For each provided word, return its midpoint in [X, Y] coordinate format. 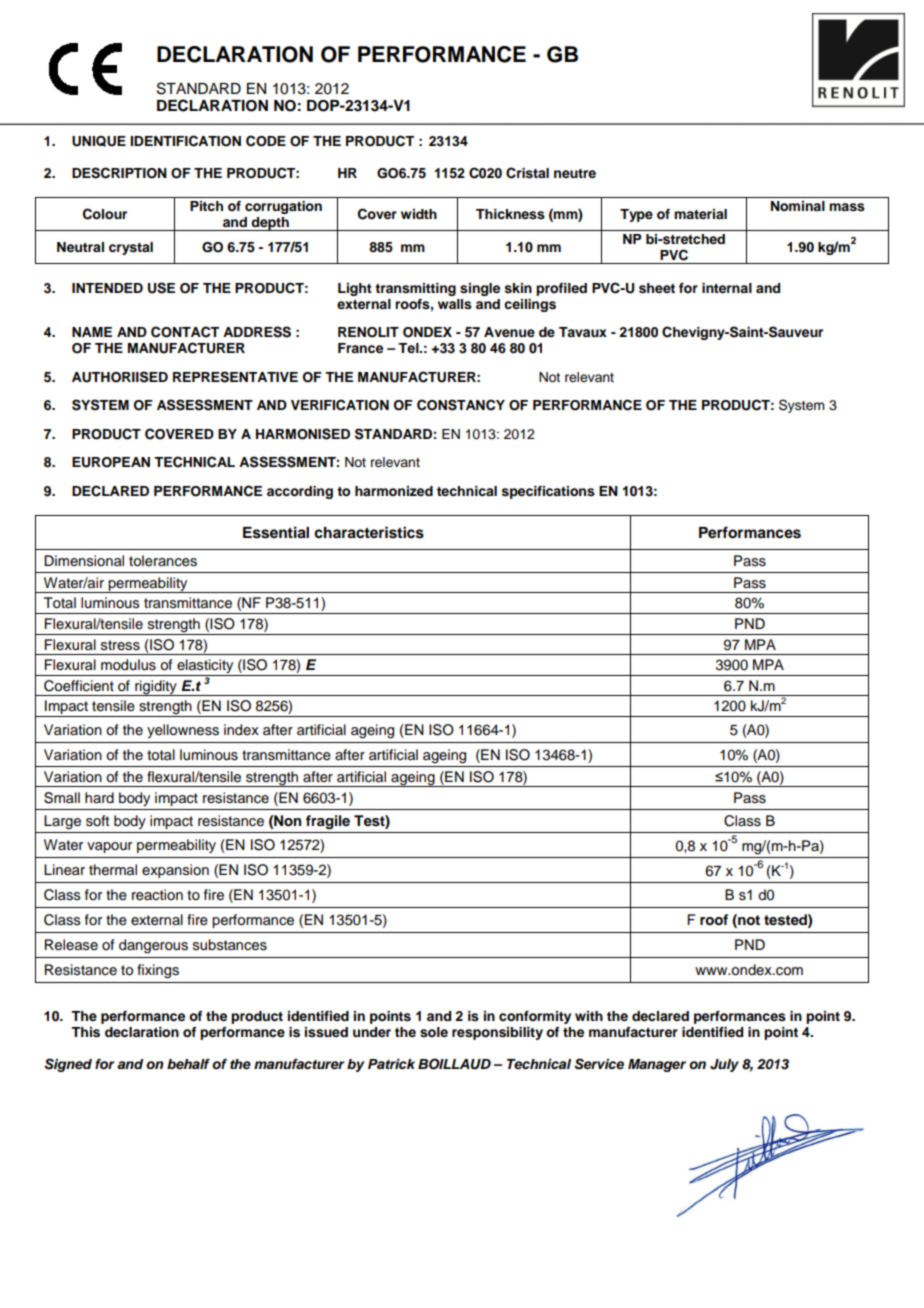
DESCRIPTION [119, 173]
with [589, 1016]
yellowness [183, 731]
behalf [188, 1064]
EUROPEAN [111, 462]
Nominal [798, 206]
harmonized [394, 491]
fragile [328, 822]
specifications [548, 492]
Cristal [527, 173]
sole [434, 1032]
